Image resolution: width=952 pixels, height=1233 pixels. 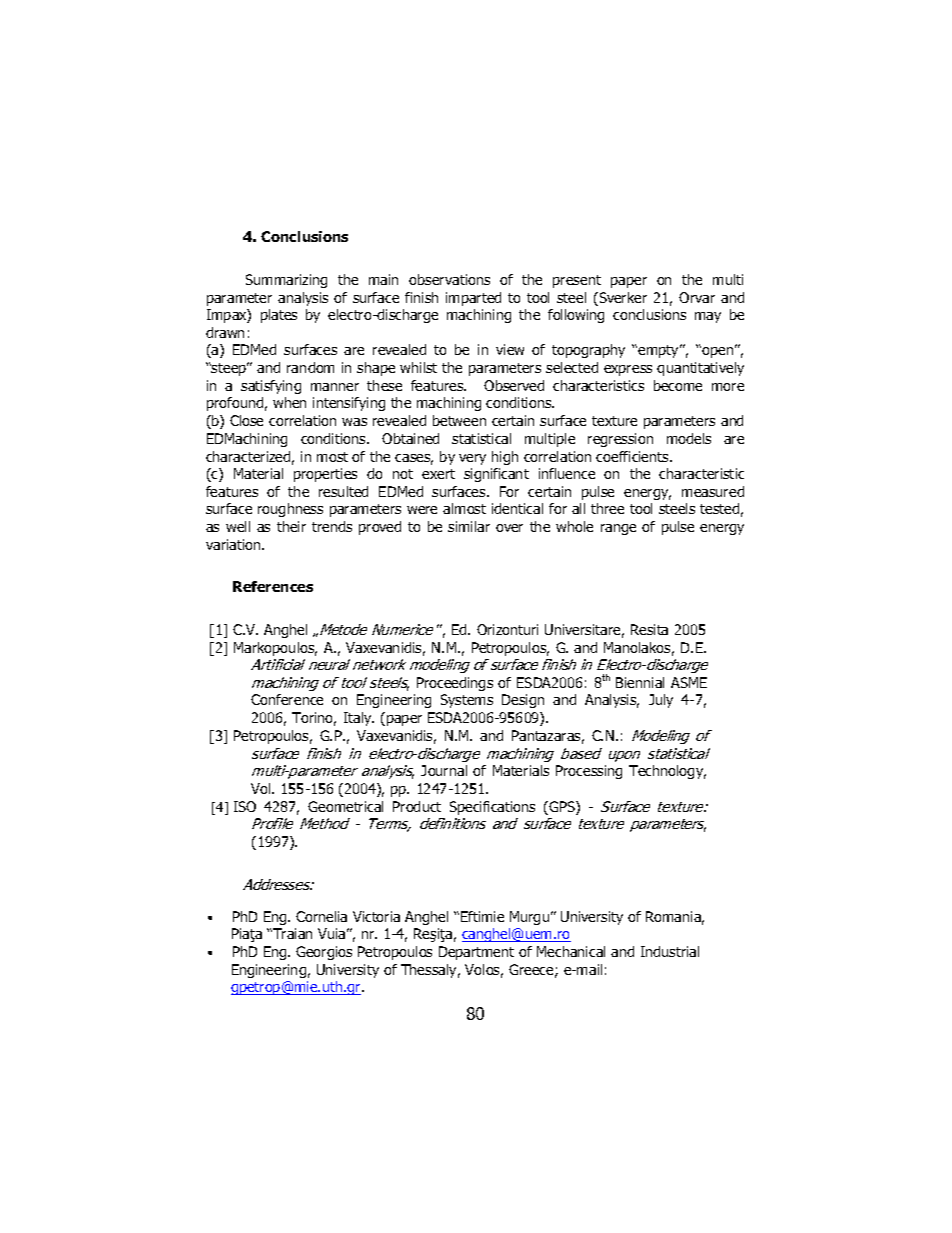 I want to click on ASME, so click(x=689, y=682).
